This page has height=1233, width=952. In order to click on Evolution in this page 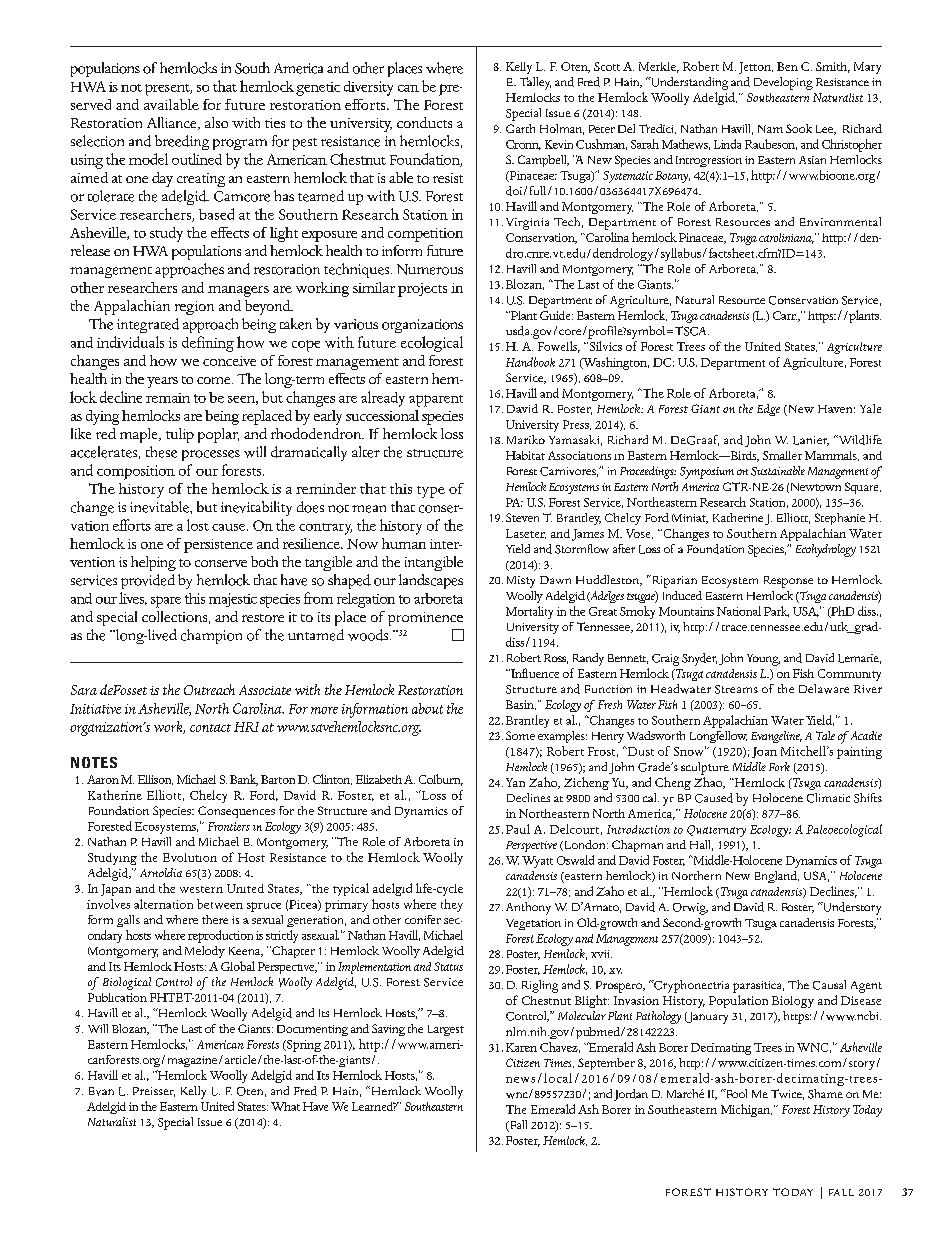, I will do `click(190, 857)`.
